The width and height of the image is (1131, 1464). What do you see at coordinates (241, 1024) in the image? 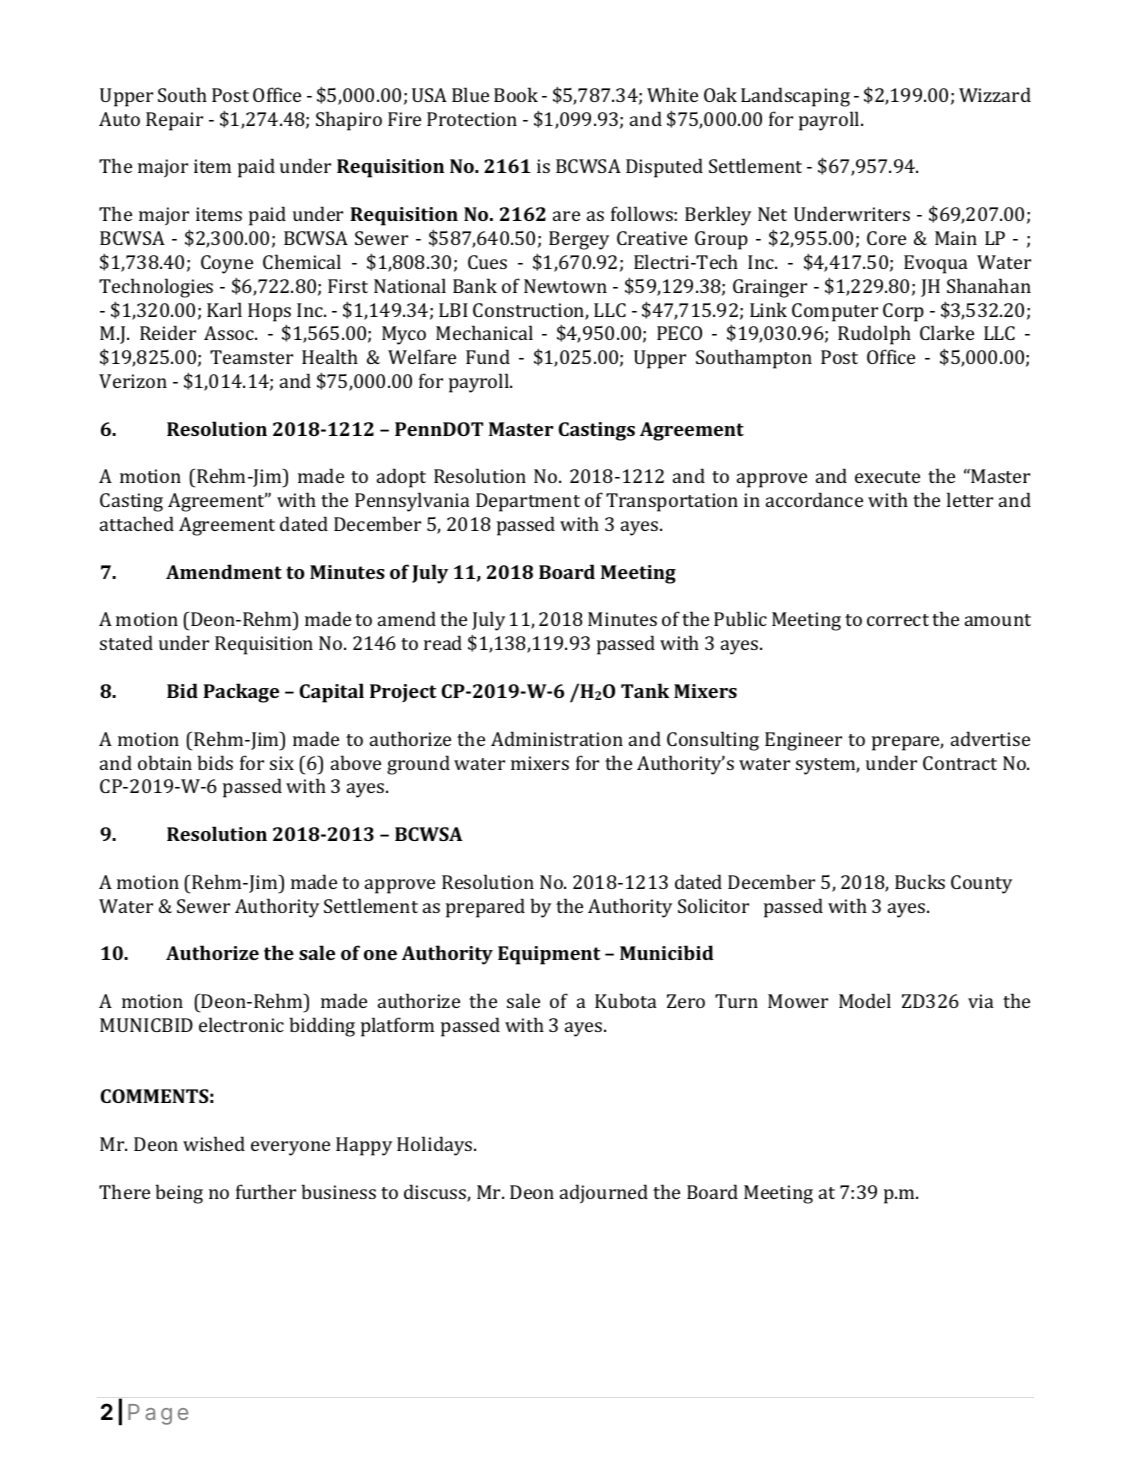
I see `electronic` at bounding box center [241, 1024].
